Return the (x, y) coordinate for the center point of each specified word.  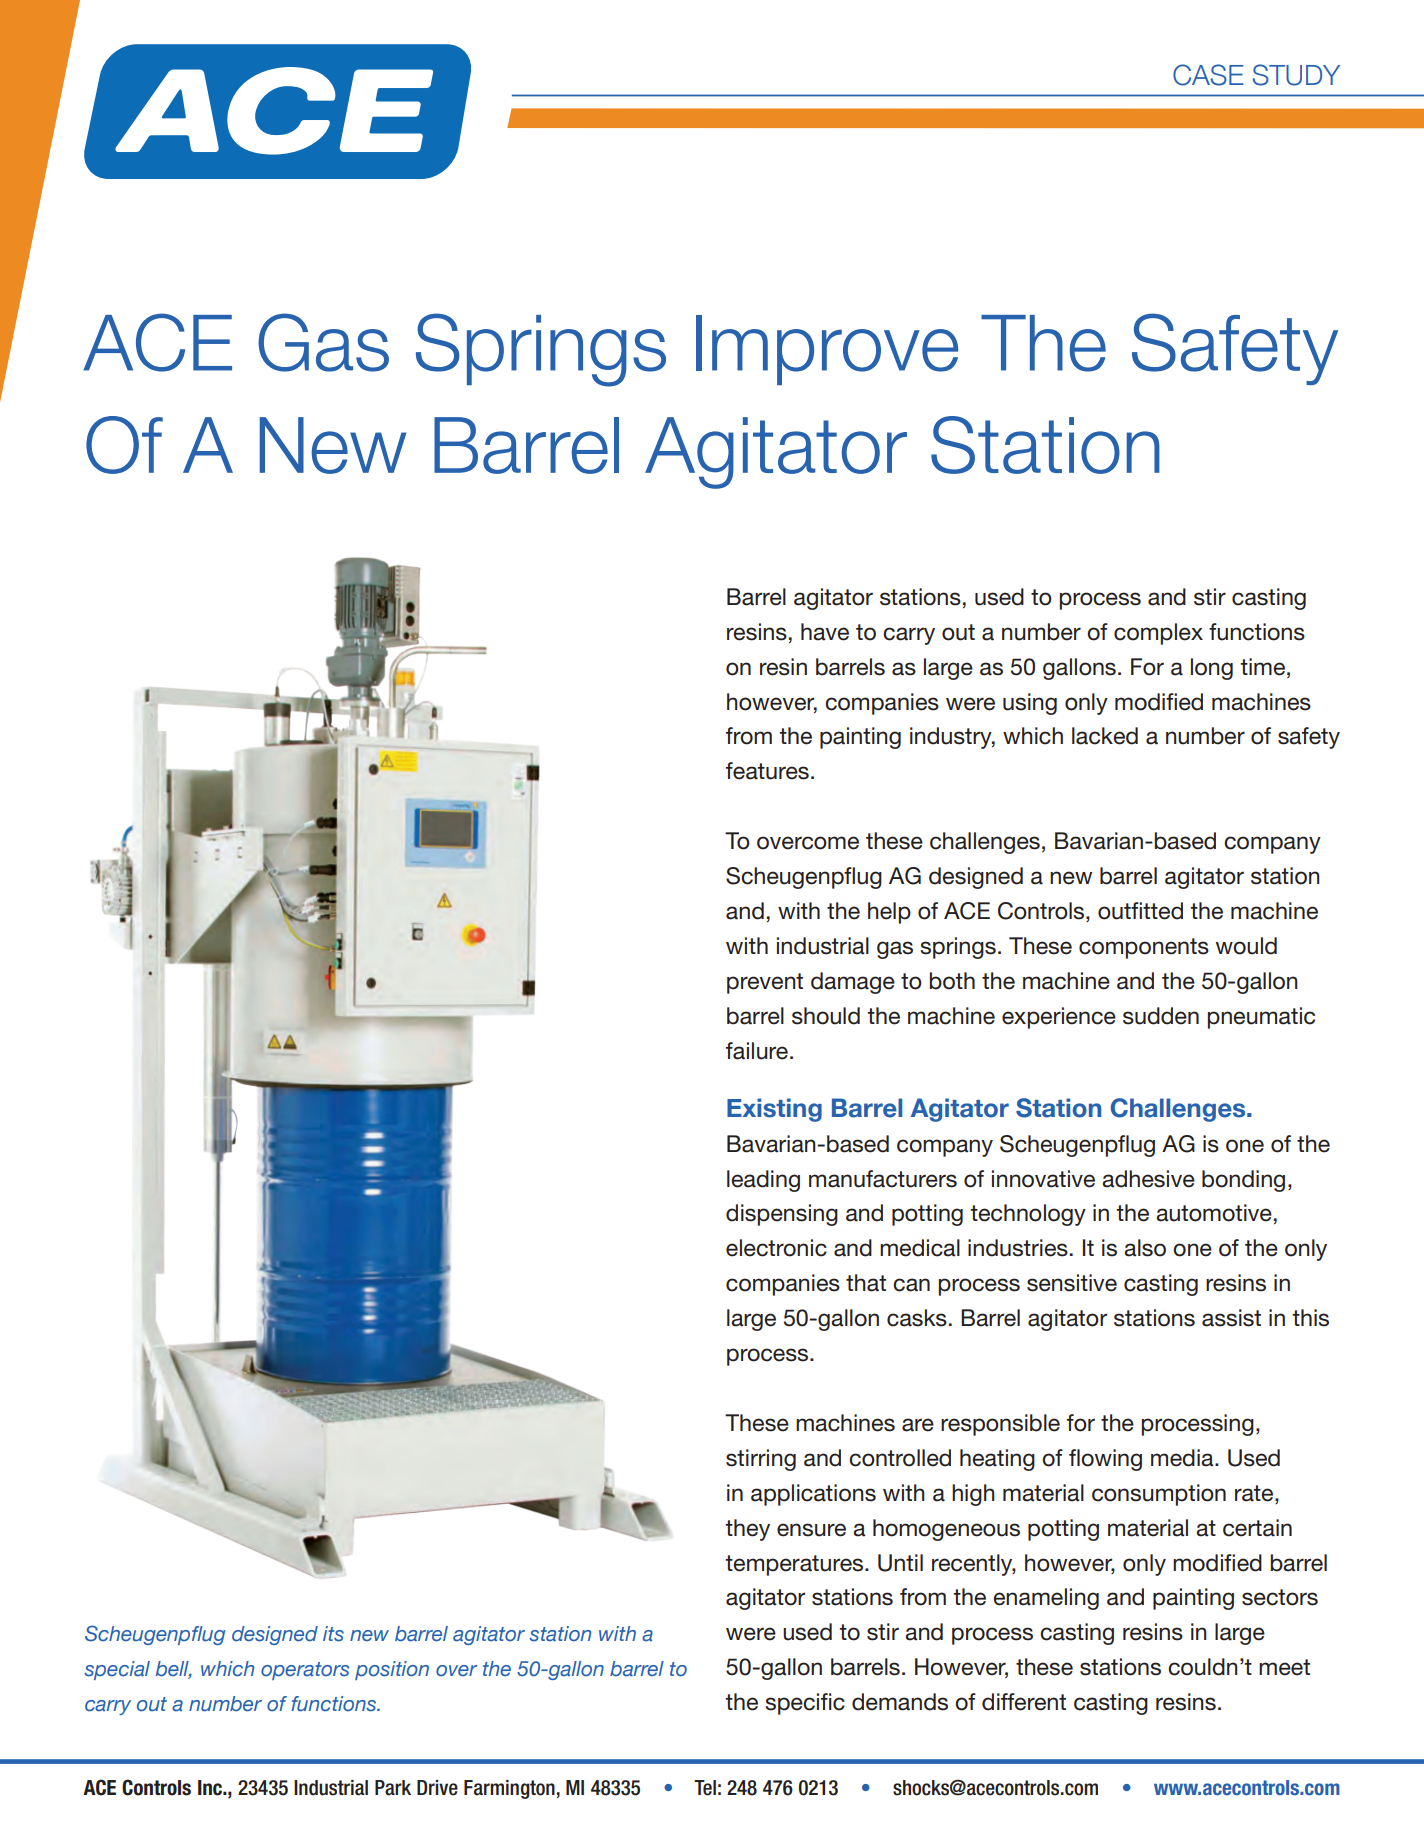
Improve (827, 350)
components (1144, 948)
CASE (1208, 75)
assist (1231, 1318)
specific (805, 1704)
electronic (776, 1248)
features (767, 771)
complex (1158, 634)
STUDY (1296, 75)
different (1024, 1702)
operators (305, 1671)
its (333, 1634)
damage (853, 983)
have (825, 632)
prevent (765, 983)
